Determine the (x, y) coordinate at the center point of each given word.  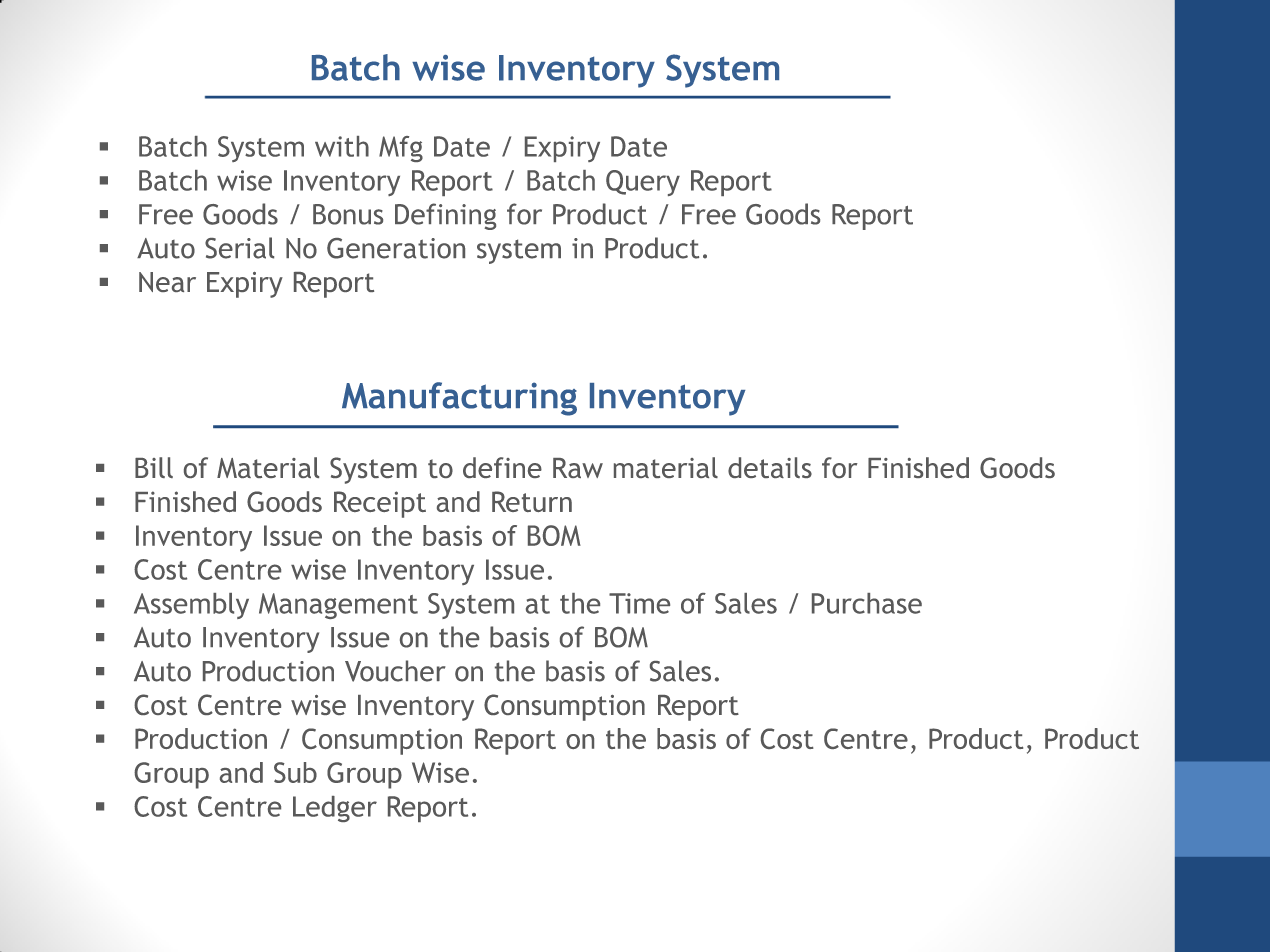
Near (167, 282)
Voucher (395, 671)
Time (639, 603)
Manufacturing (459, 399)
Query (643, 183)
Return (532, 501)
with (342, 146)
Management (338, 606)
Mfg (401, 149)
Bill (154, 467)
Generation (396, 248)
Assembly (191, 606)
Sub (295, 772)
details (770, 467)
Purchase (867, 603)
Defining (445, 216)
